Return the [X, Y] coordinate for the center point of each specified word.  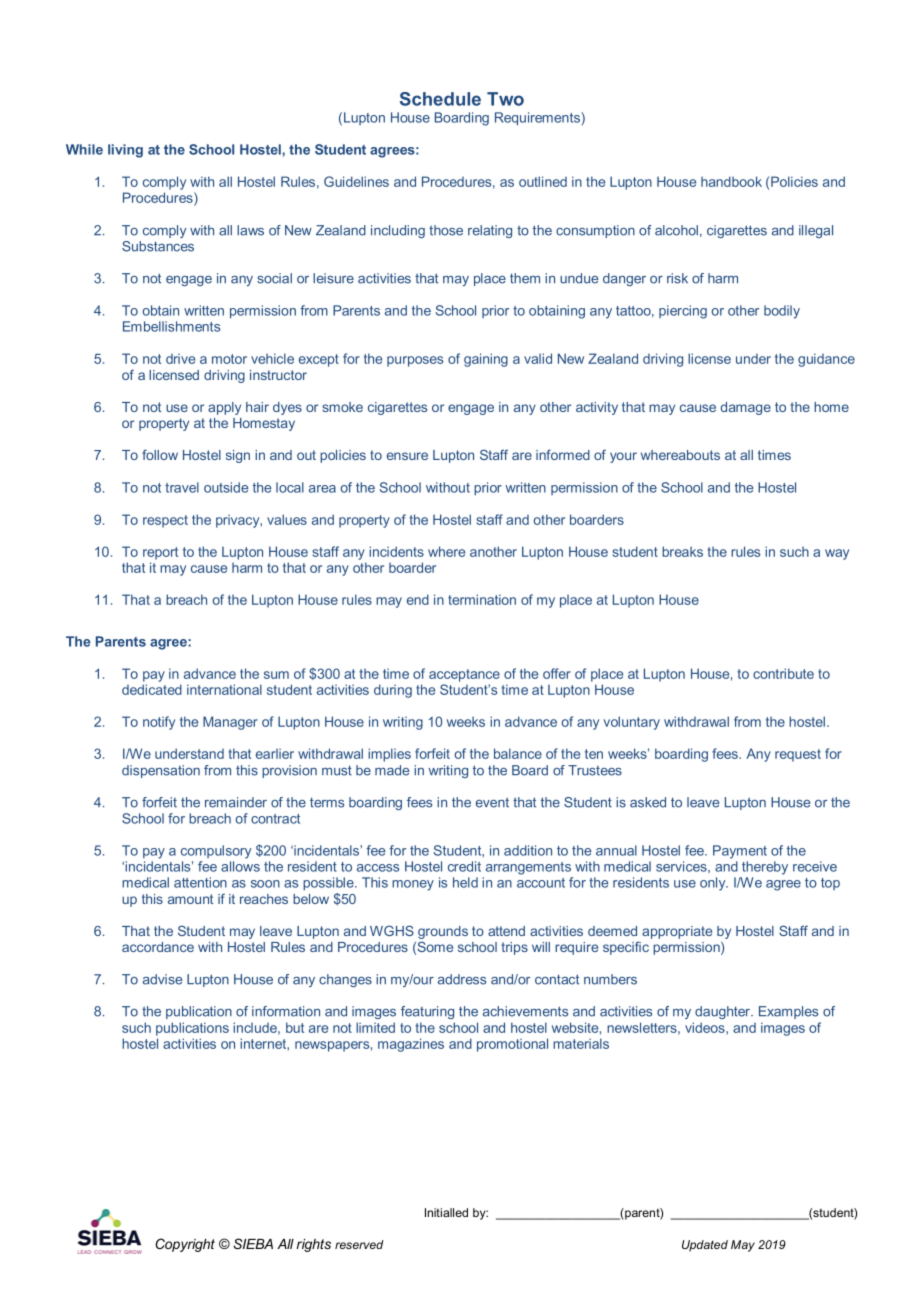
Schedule [440, 99]
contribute [783, 673]
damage [746, 408]
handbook [731, 181]
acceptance [464, 675]
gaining [486, 360]
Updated [705, 1246]
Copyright [185, 1245]
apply [224, 408]
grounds [443, 934]
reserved [359, 1244]
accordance [158, 947]
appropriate [677, 932]
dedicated [152, 689]
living [125, 151]
